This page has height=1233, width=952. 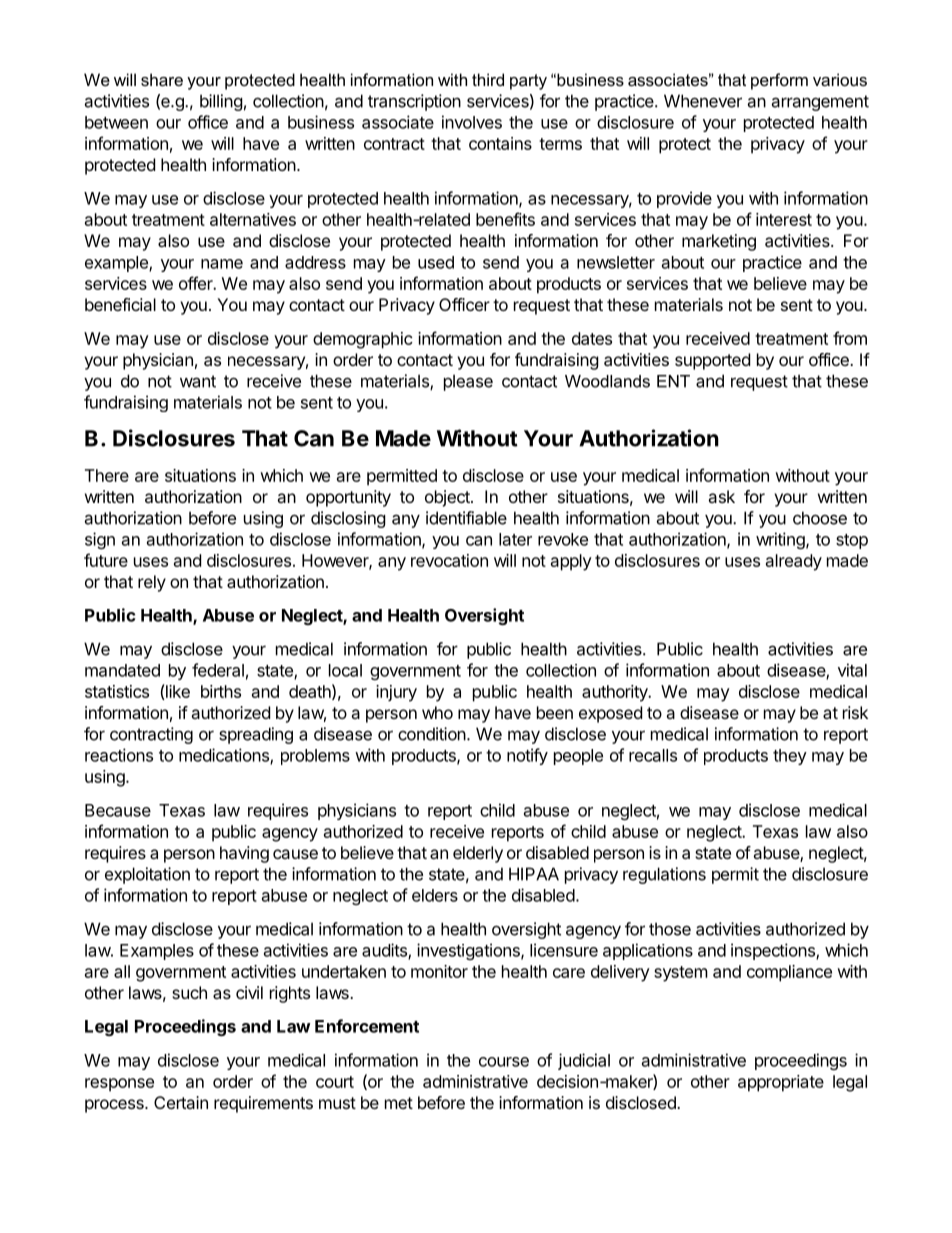 I want to click on involves, so click(x=472, y=122).
